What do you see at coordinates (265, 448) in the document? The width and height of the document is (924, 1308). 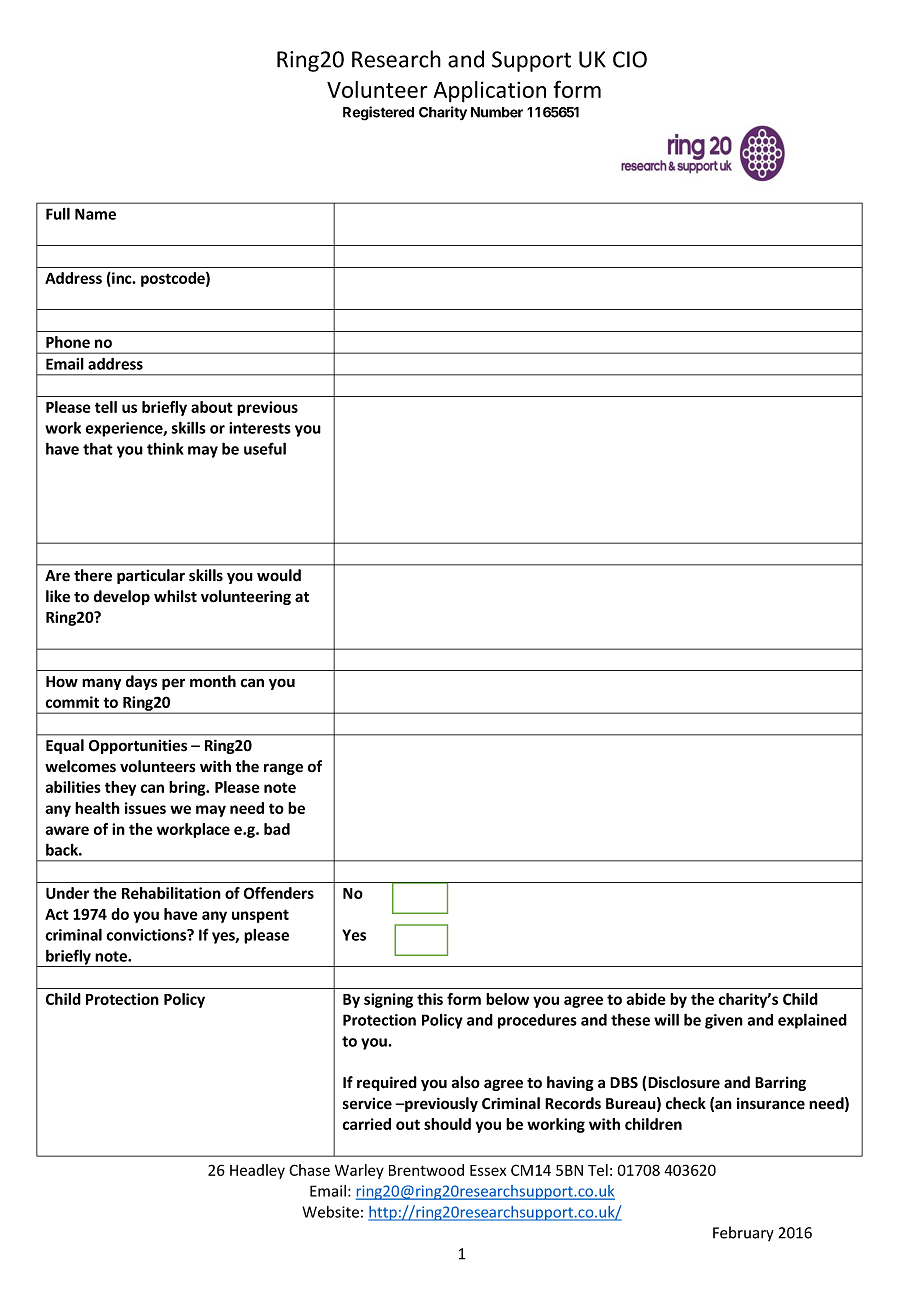 I see `useful` at bounding box center [265, 448].
